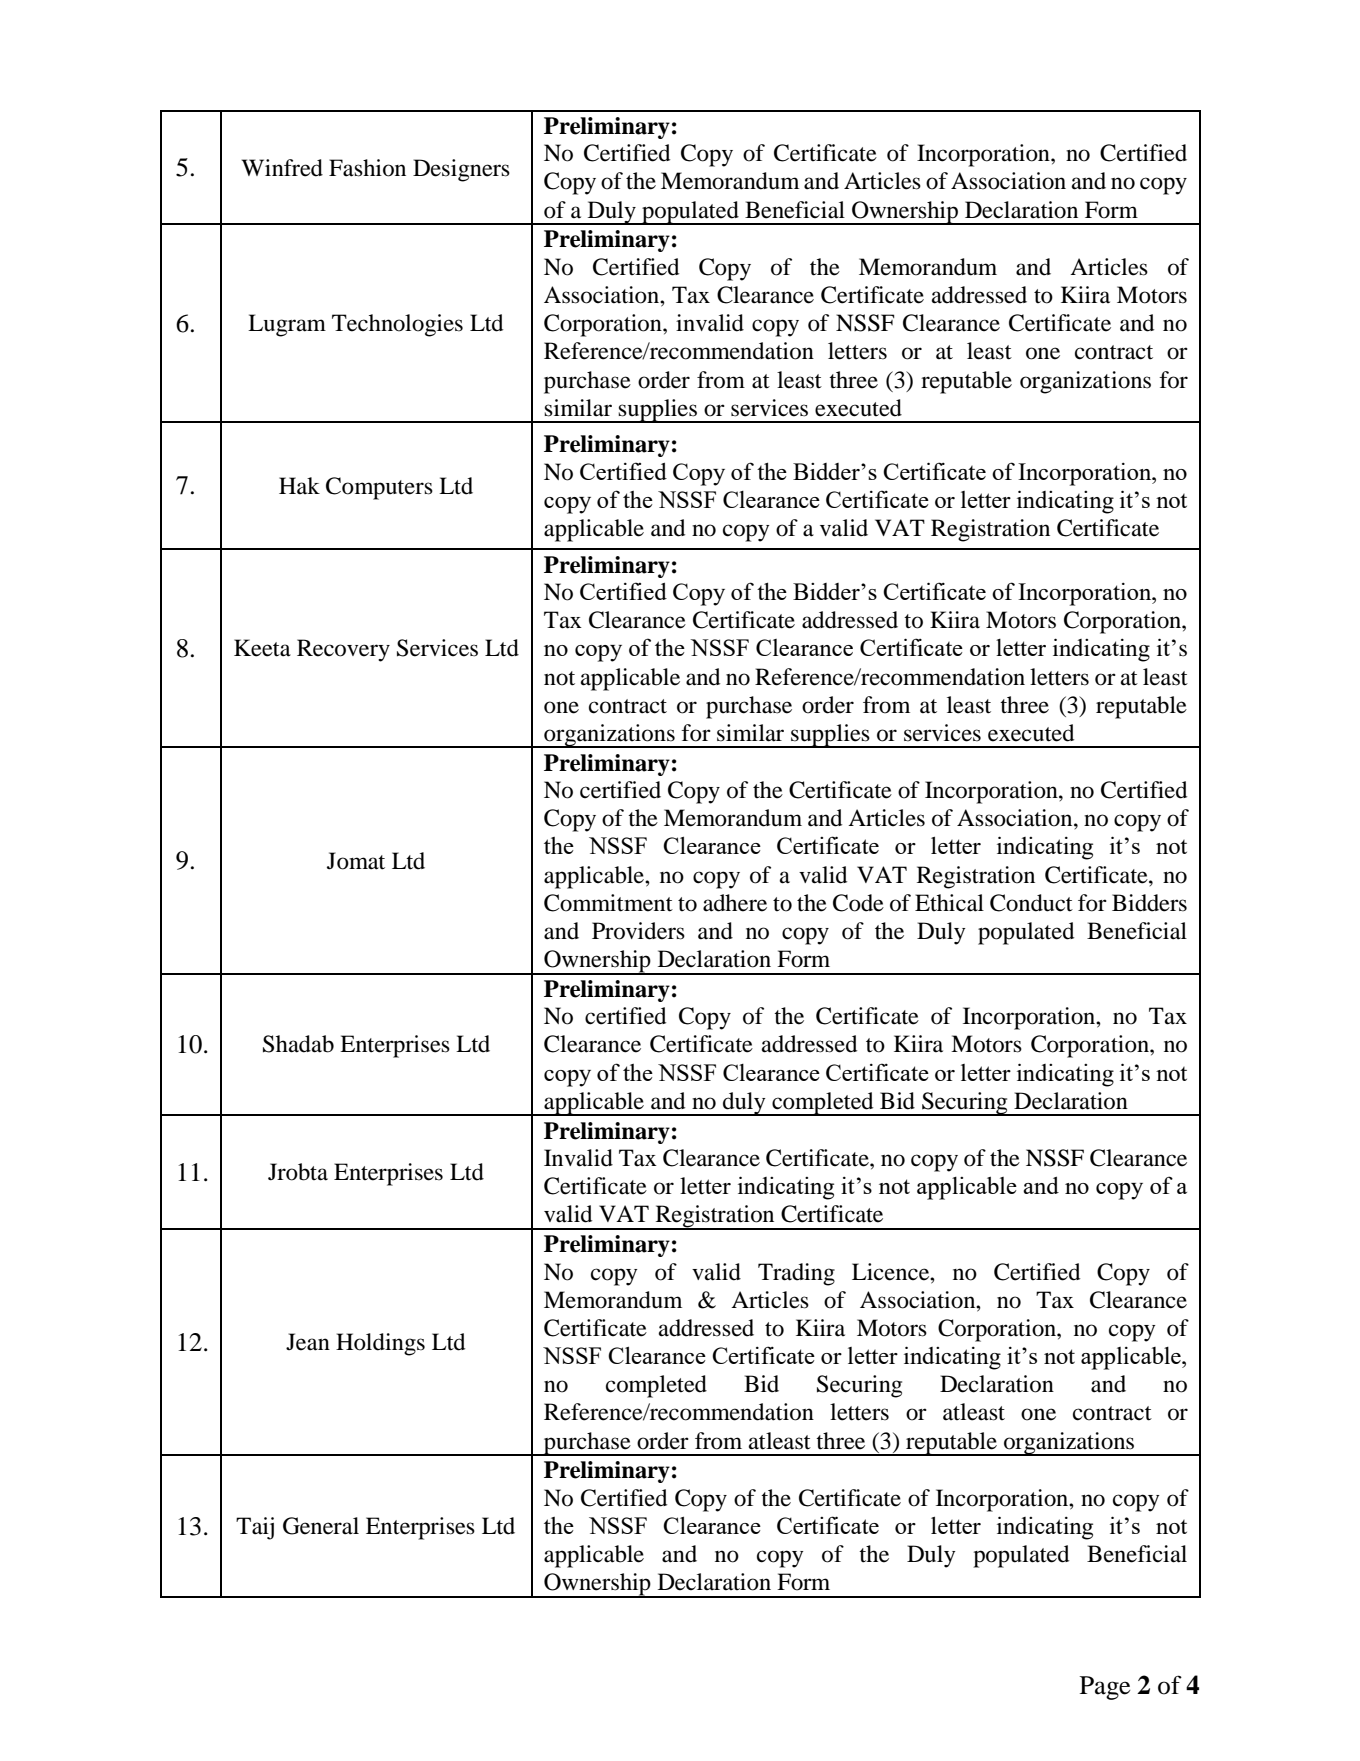 This screenshot has width=1360, height=1761. What do you see at coordinates (461, 170) in the screenshot?
I see `Designers` at bounding box center [461, 170].
